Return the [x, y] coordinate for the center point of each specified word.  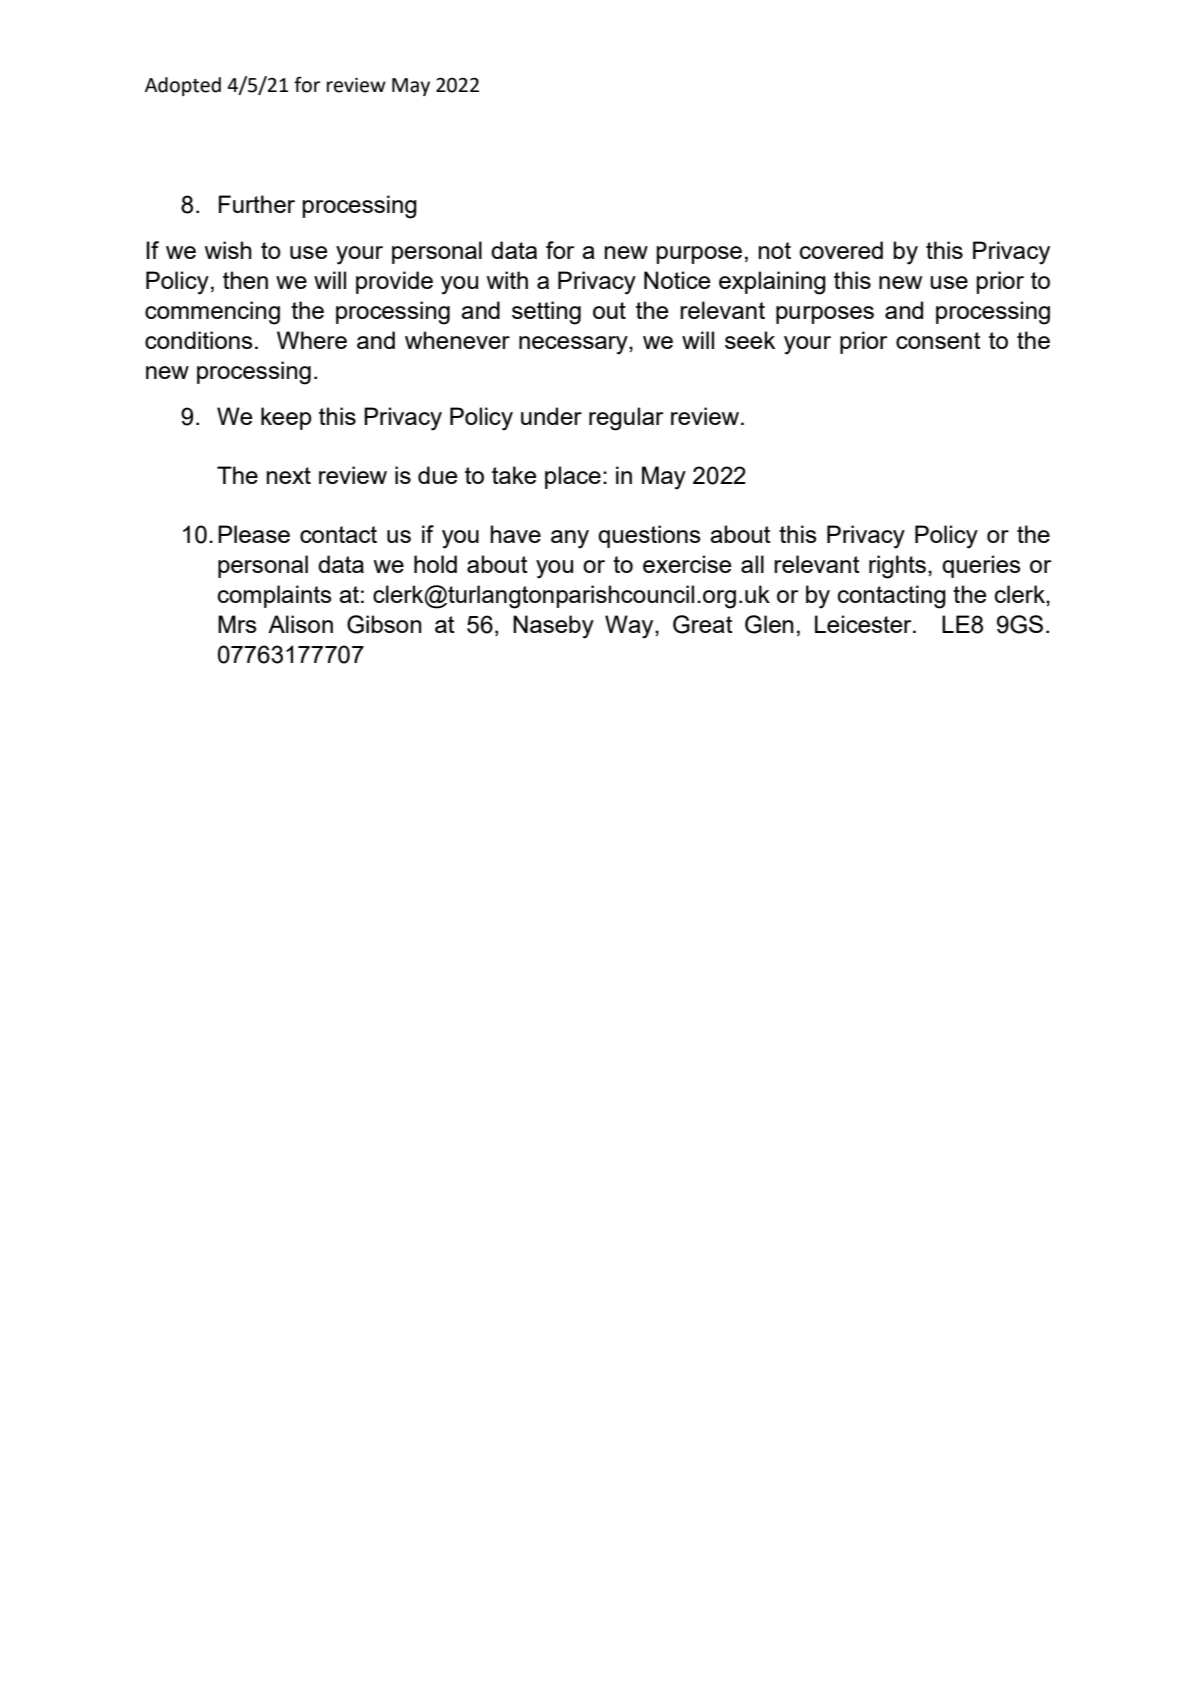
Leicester [864, 624]
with [507, 280]
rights [897, 567]
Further [257, 204]
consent [938, 340]
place [573, 477]
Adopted [183, 86]
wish [228, 250]
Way [630, 627]
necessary [574, 345]
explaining [772, 283]
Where [312, 340]
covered [841, 250]
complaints [275, 596]
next [288, 475]
